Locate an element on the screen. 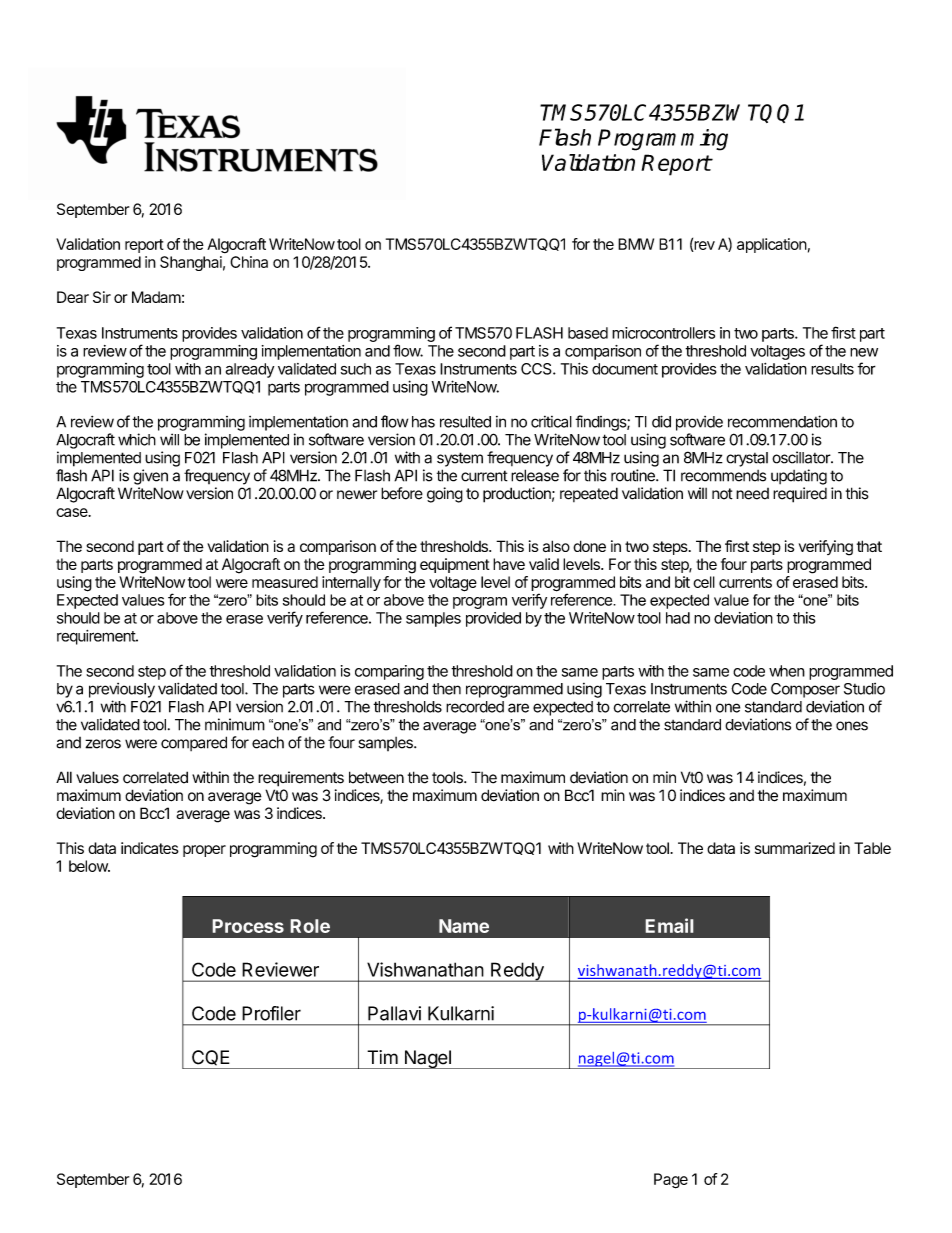 The width and height of the screenshot is (952, 1233). Madam is located at coordinates (156, 297).
